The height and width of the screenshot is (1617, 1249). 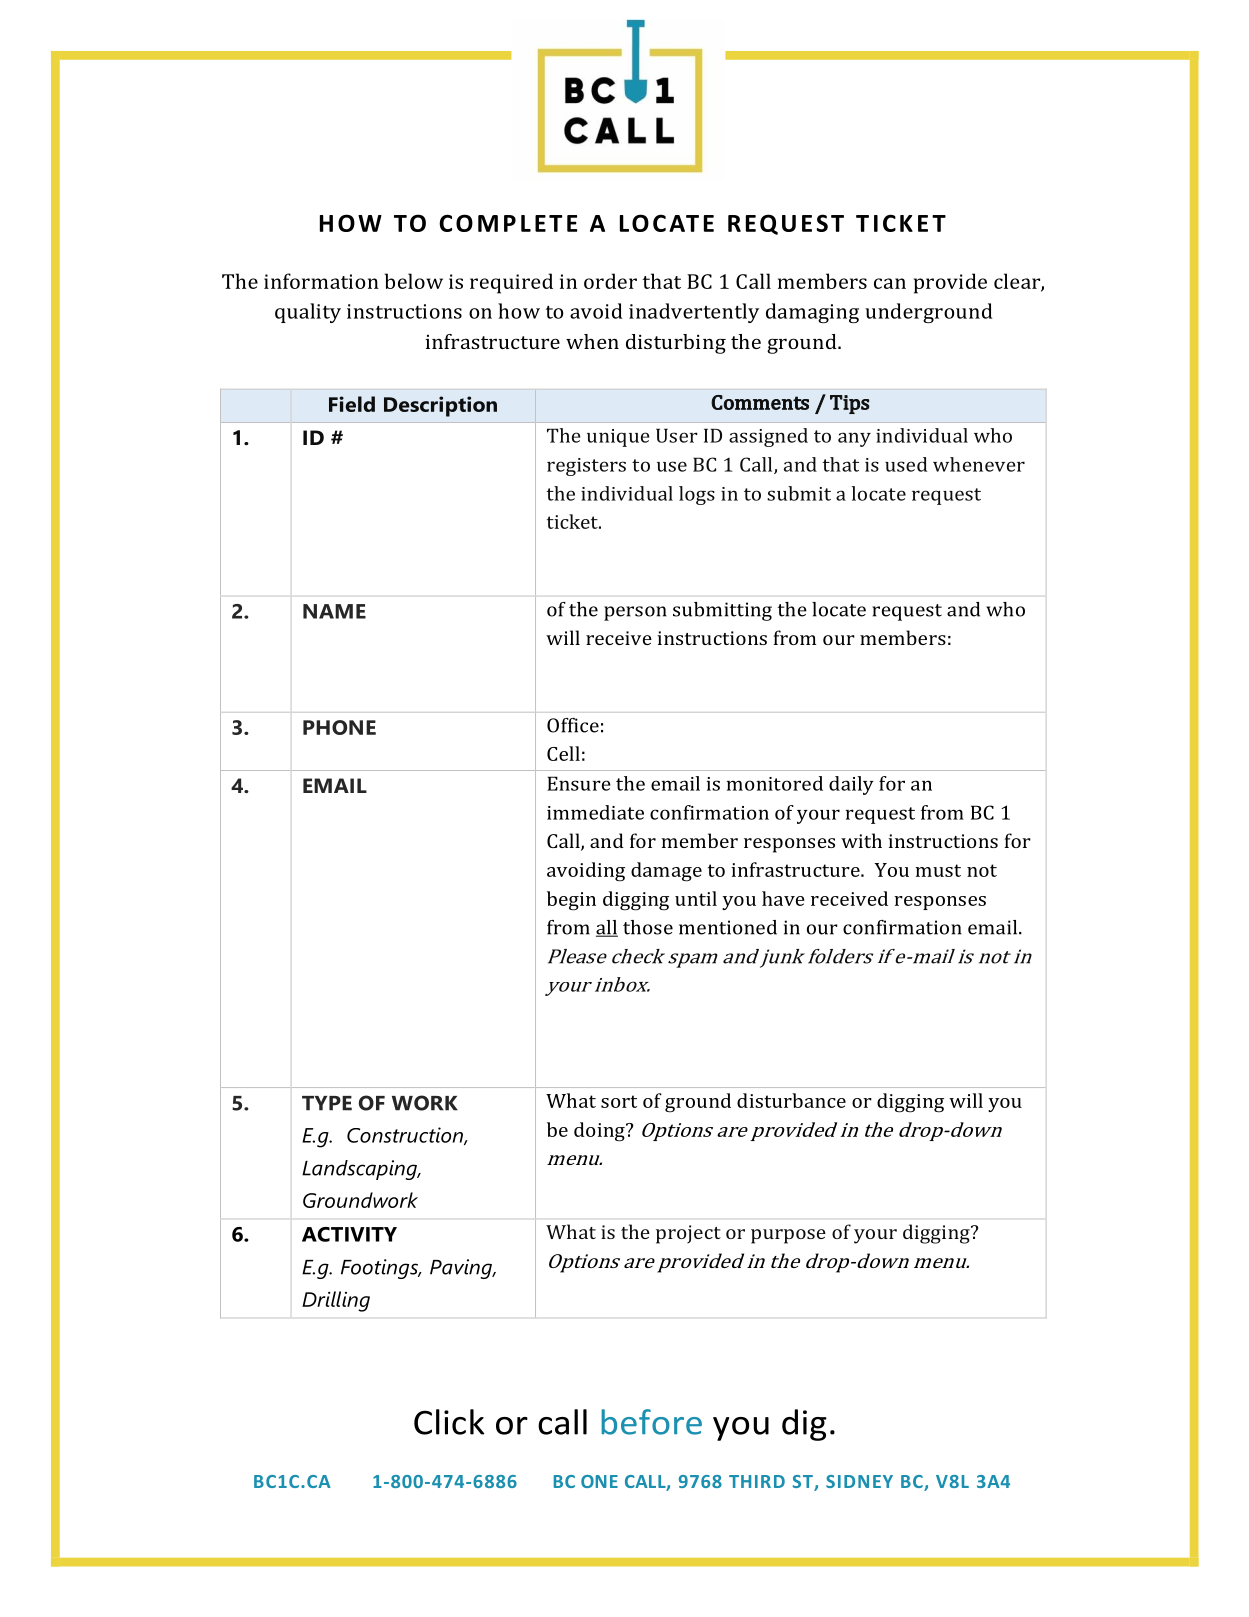 What do you see at coordinates (648, 927) in the screenshot?
I see `those` at bounding box center [648, 927].
